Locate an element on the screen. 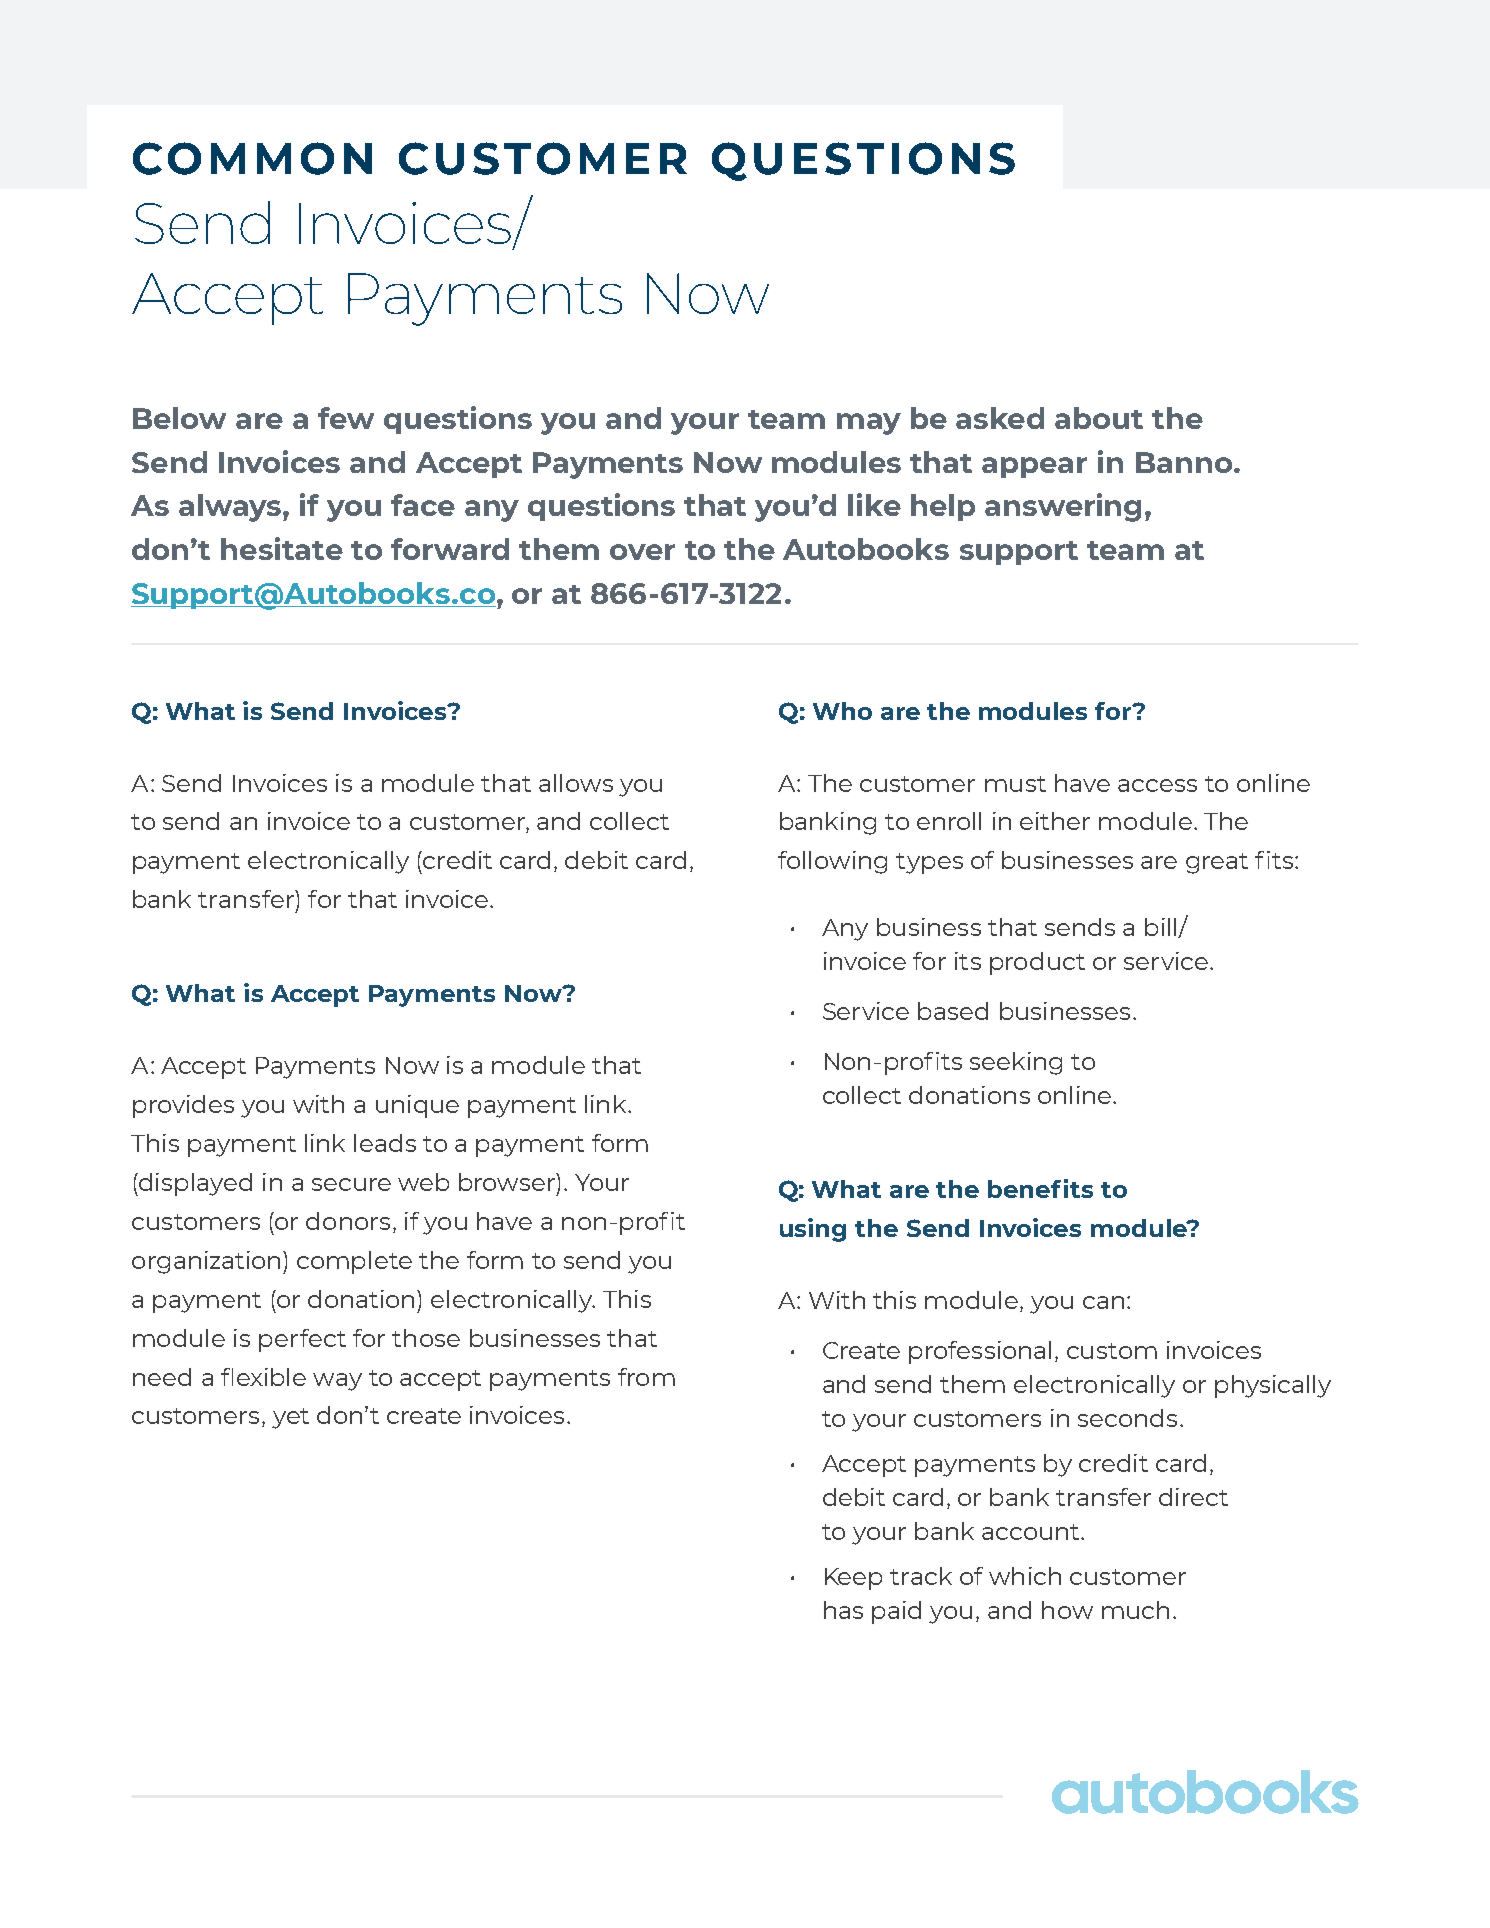 This screenshot has width=1490, height=1928. leads is located at coordinates (385, 1143).
